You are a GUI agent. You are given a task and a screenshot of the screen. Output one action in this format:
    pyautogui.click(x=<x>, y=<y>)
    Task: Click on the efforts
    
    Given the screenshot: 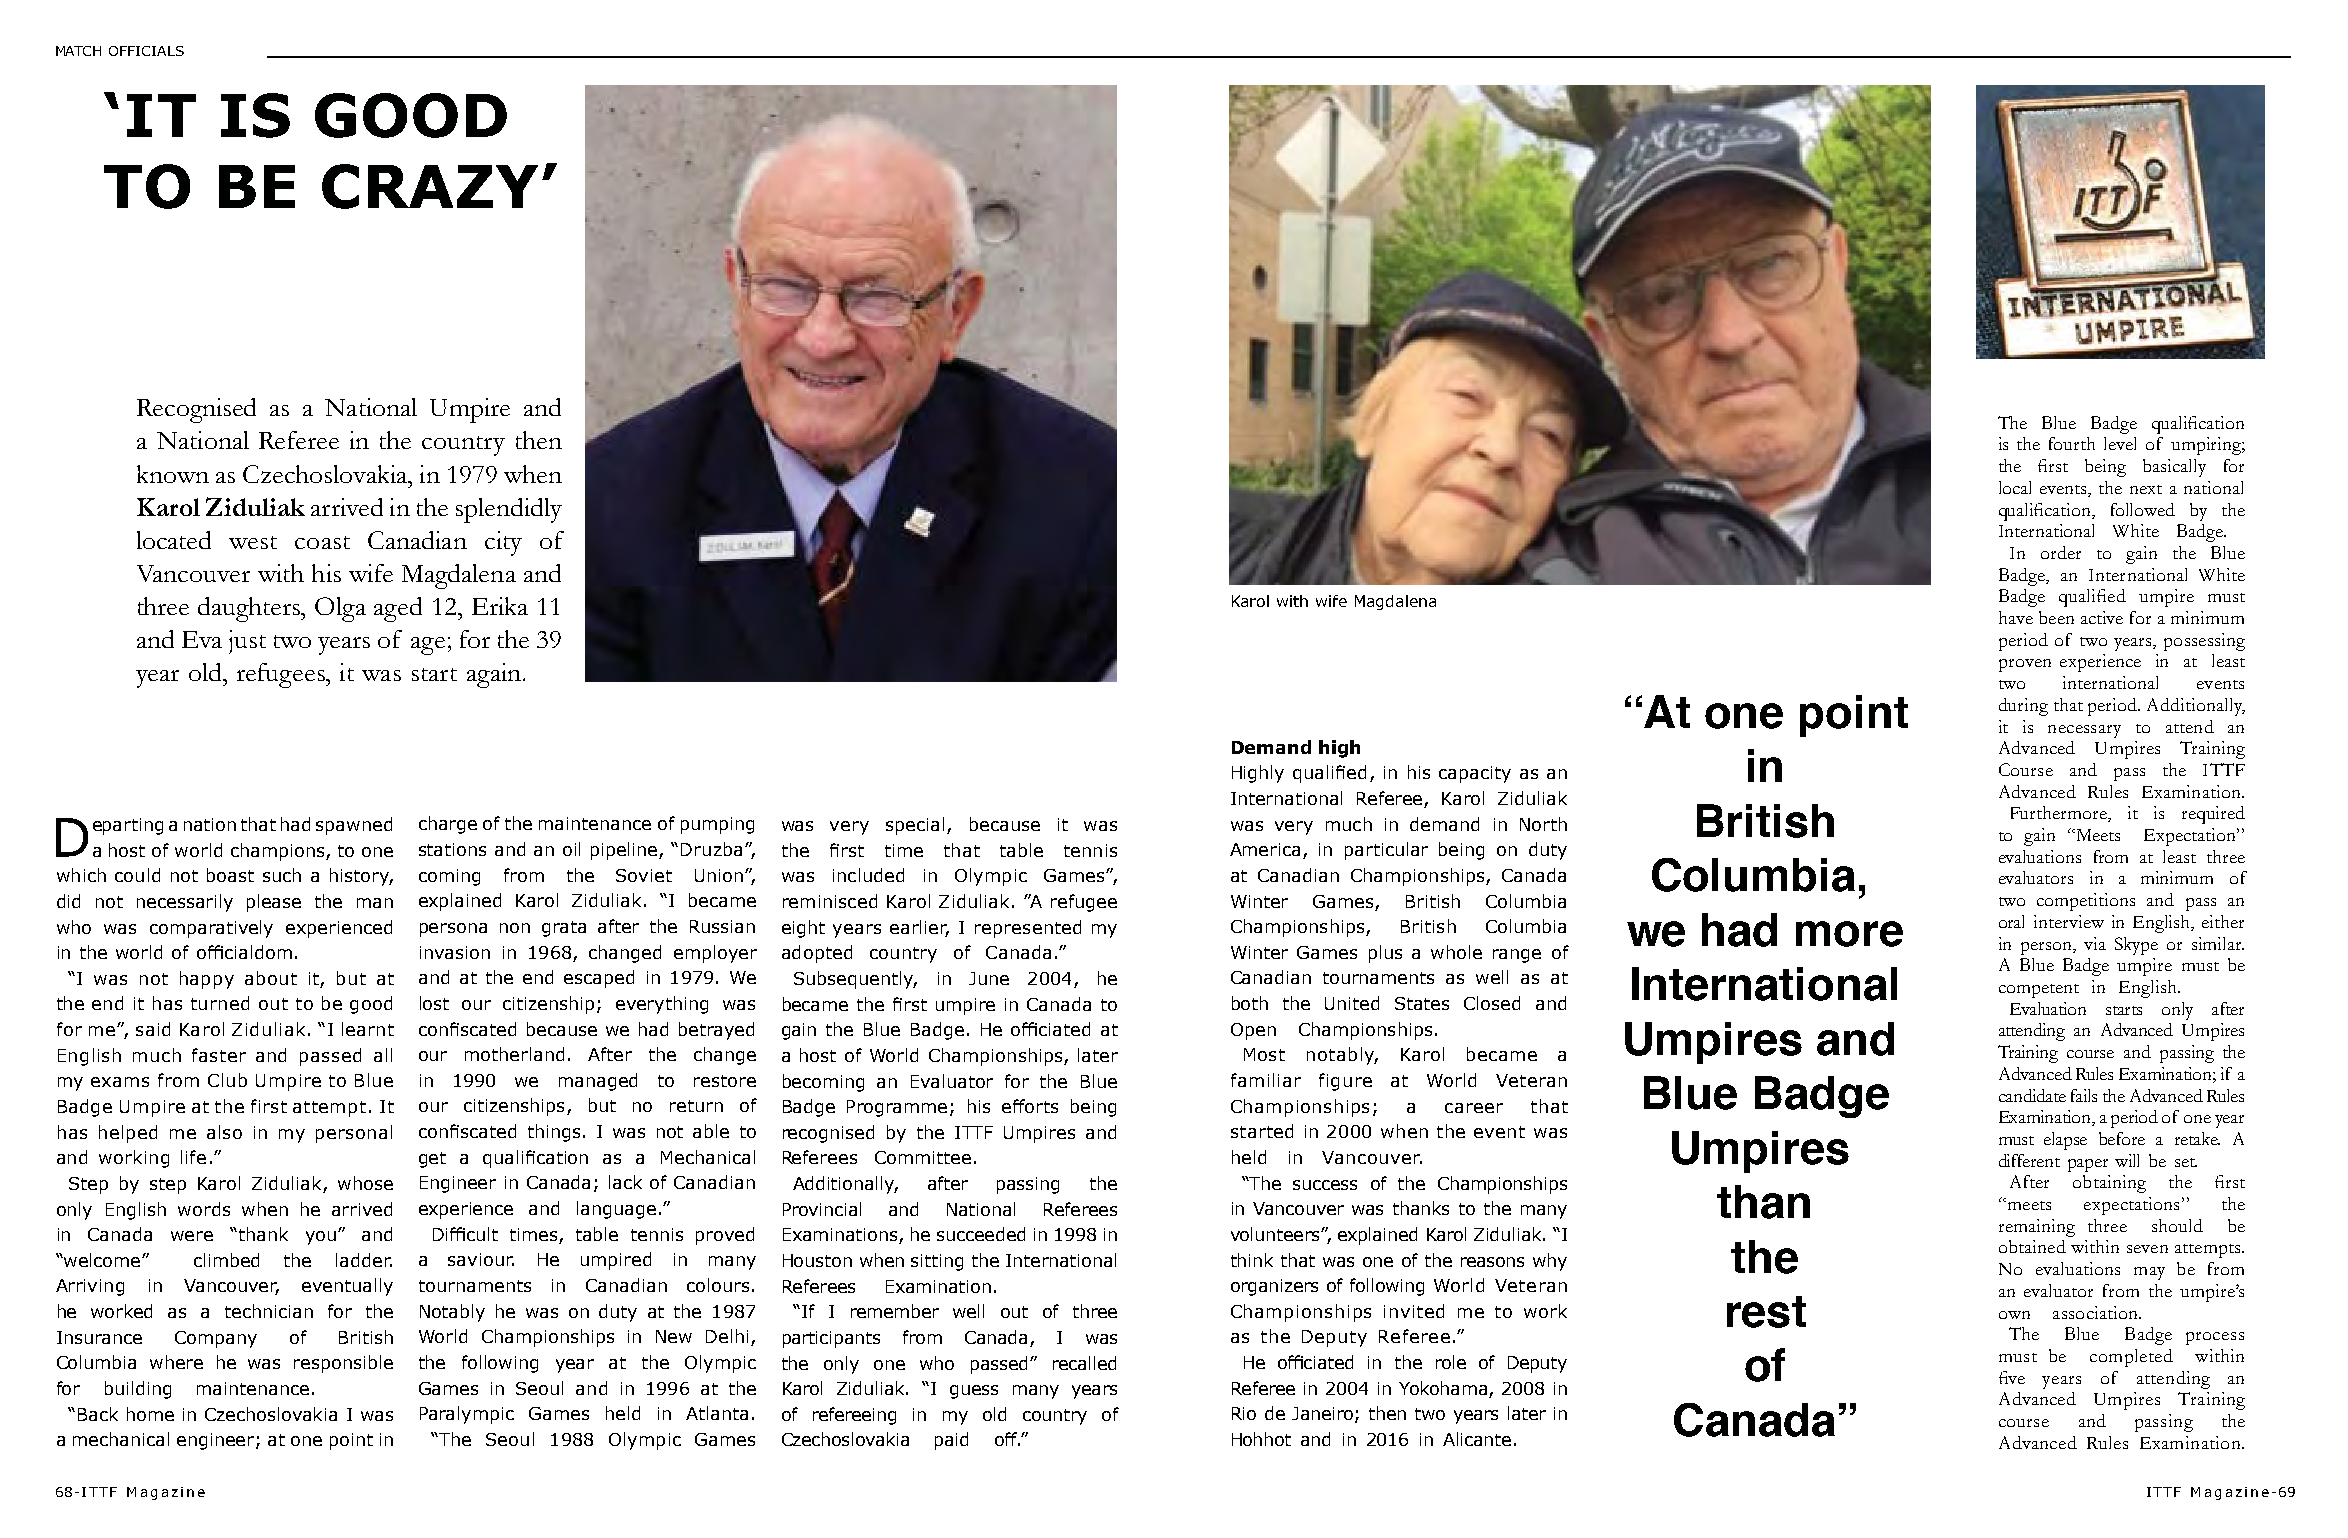 What is the action you would take?
    pyautogui.click(x=1030, y=1106)
